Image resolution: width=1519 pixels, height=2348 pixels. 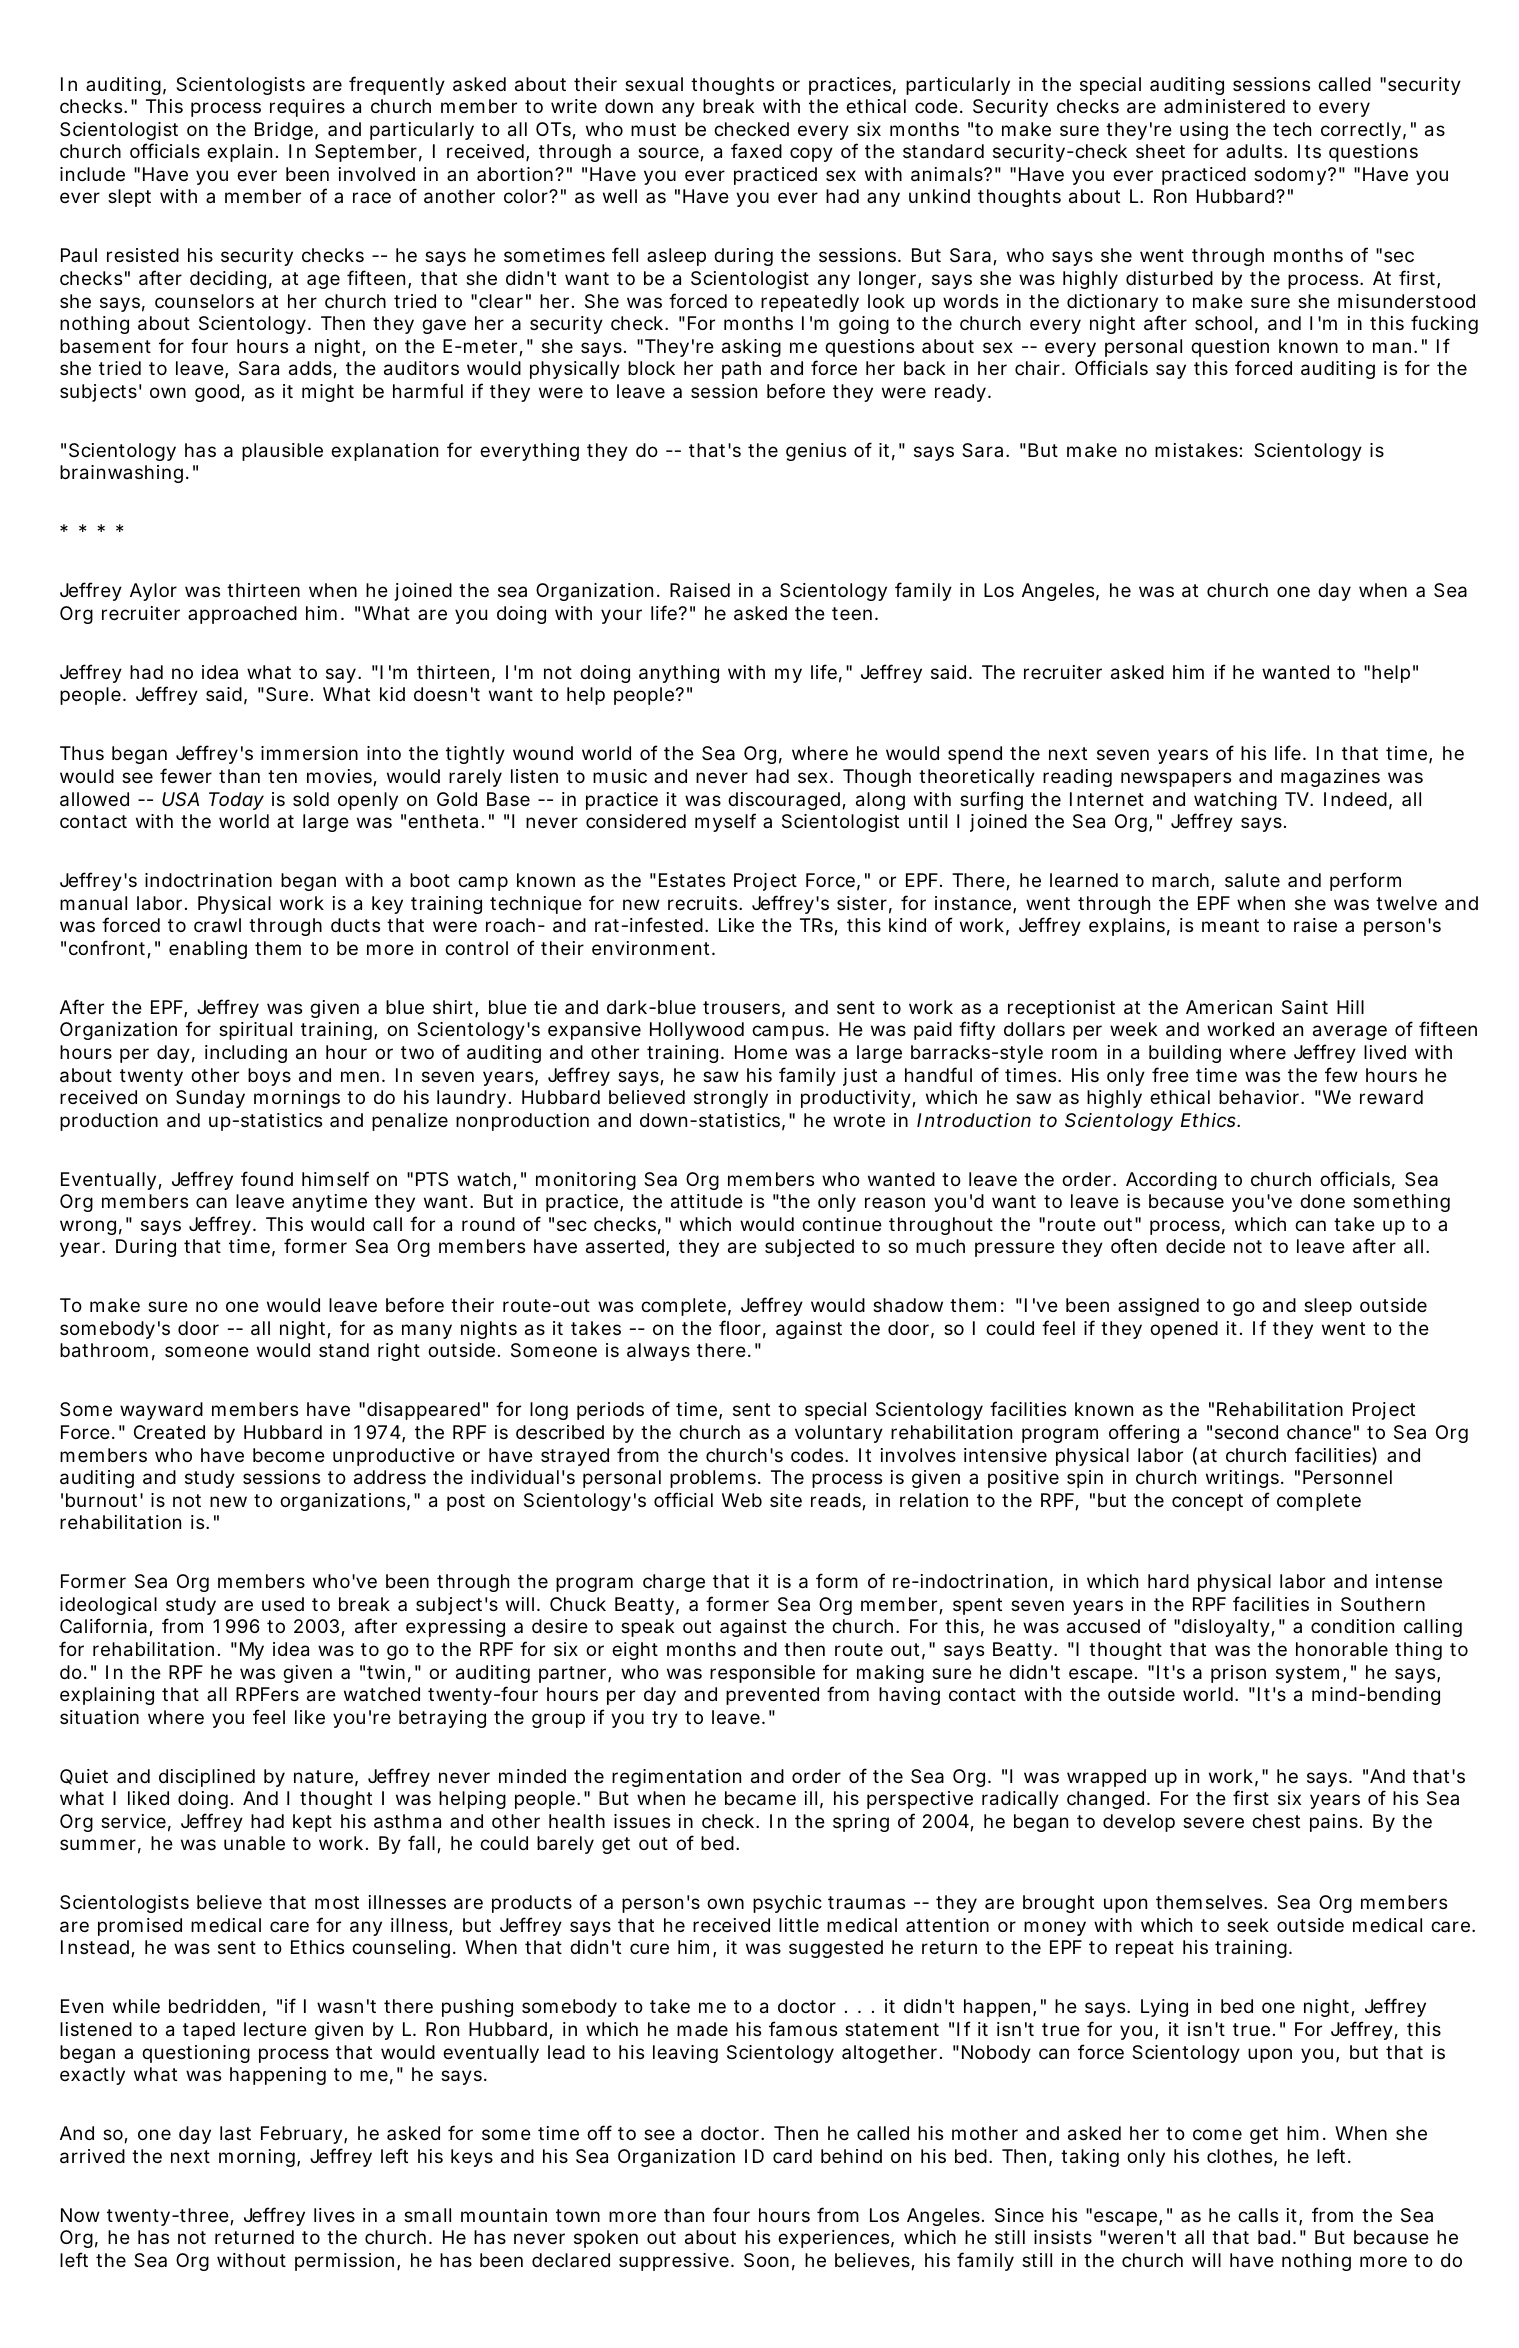 I want to click on faxed, so click(x=756, y=150).
